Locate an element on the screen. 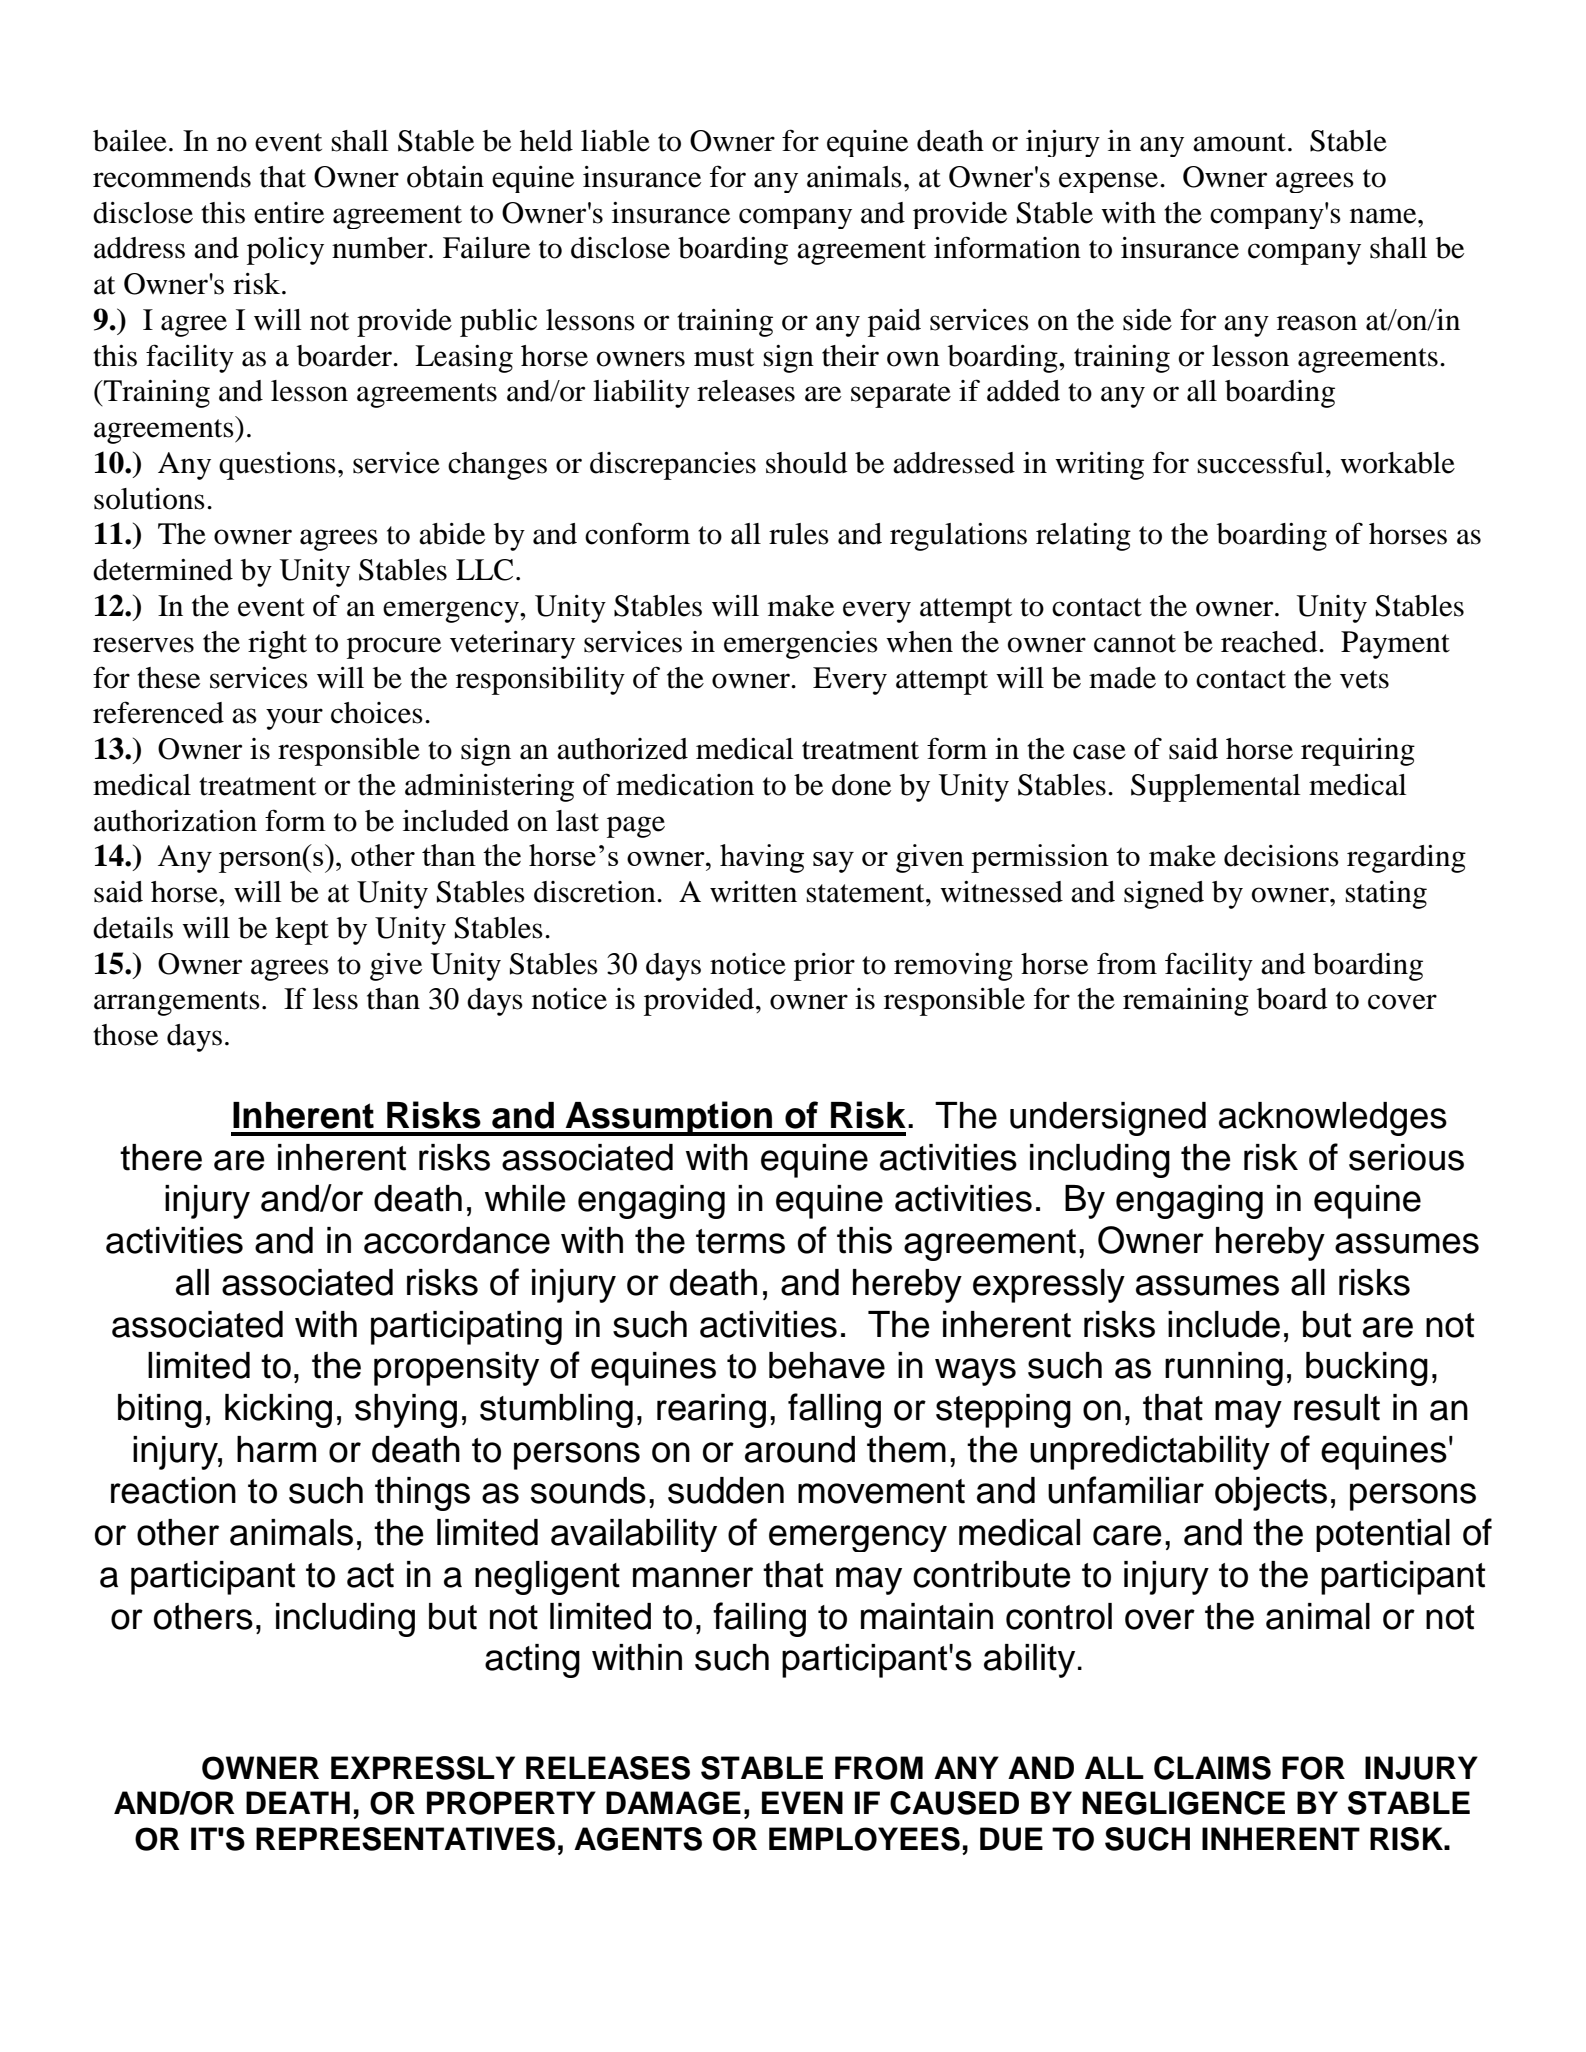 This screenshot has height=2052, width=1586. entire is located at coordinates (289, 213).
